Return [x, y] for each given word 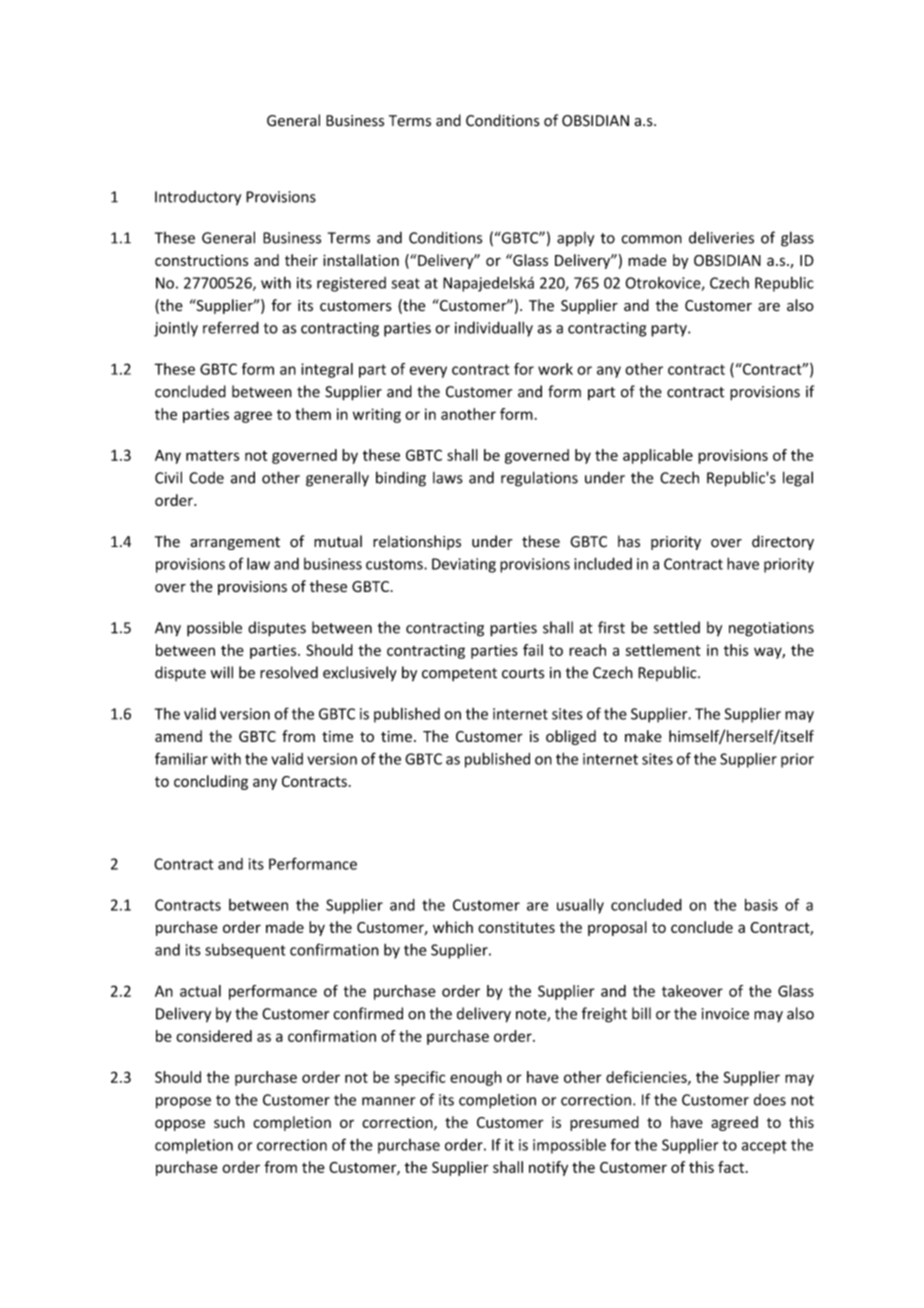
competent [459, 674]
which [453, 927]
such [229, 1122]
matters [213, 455]
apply [575, 239]
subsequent [245, 951]
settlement [663, 650]
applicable [658, 456]
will [222, 672]
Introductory [198, 198]
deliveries [721, 237]
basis [761, 905]
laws [448, 478]
